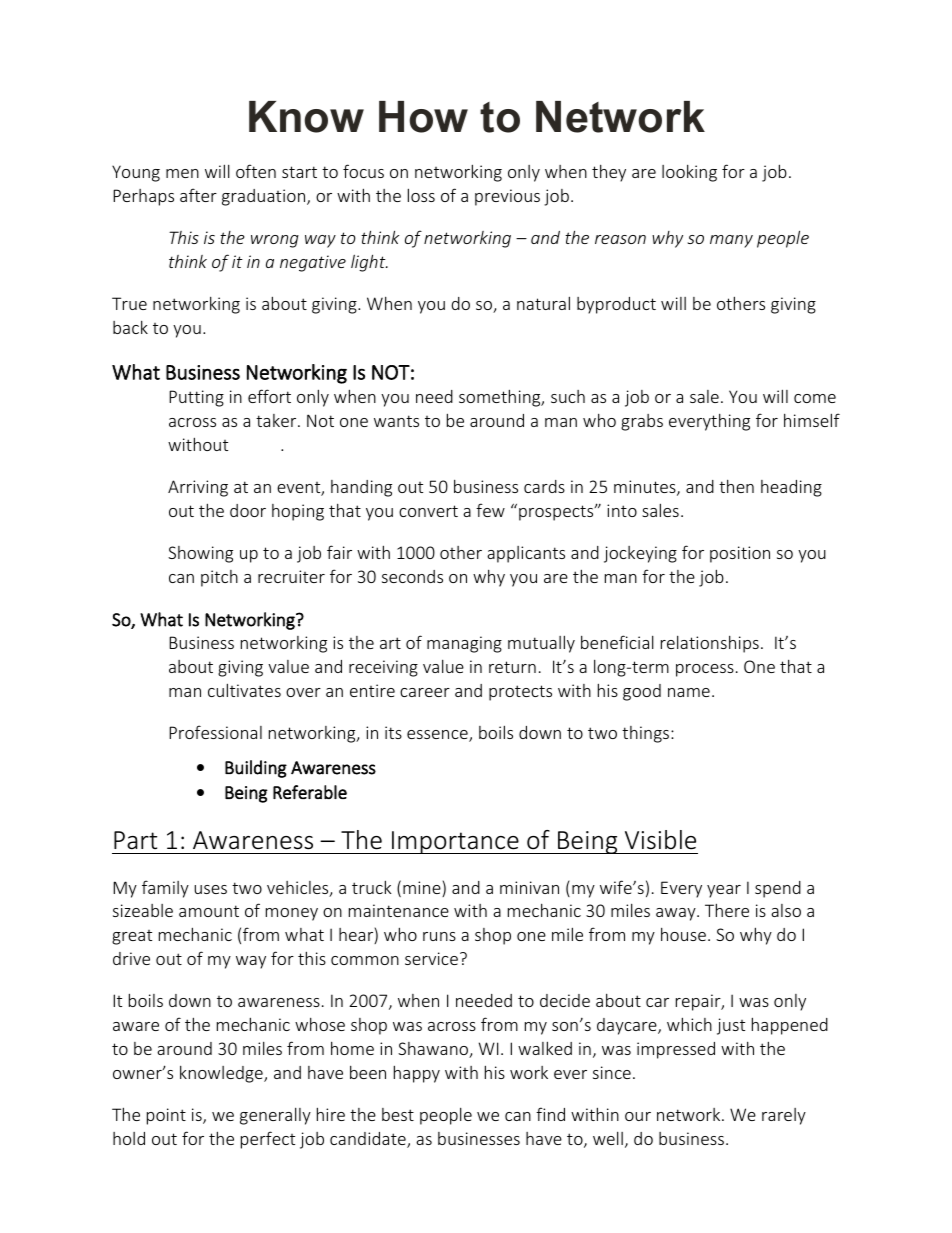 This image has height=1233, width=952. I want to click on best, so click(398, 1114).
